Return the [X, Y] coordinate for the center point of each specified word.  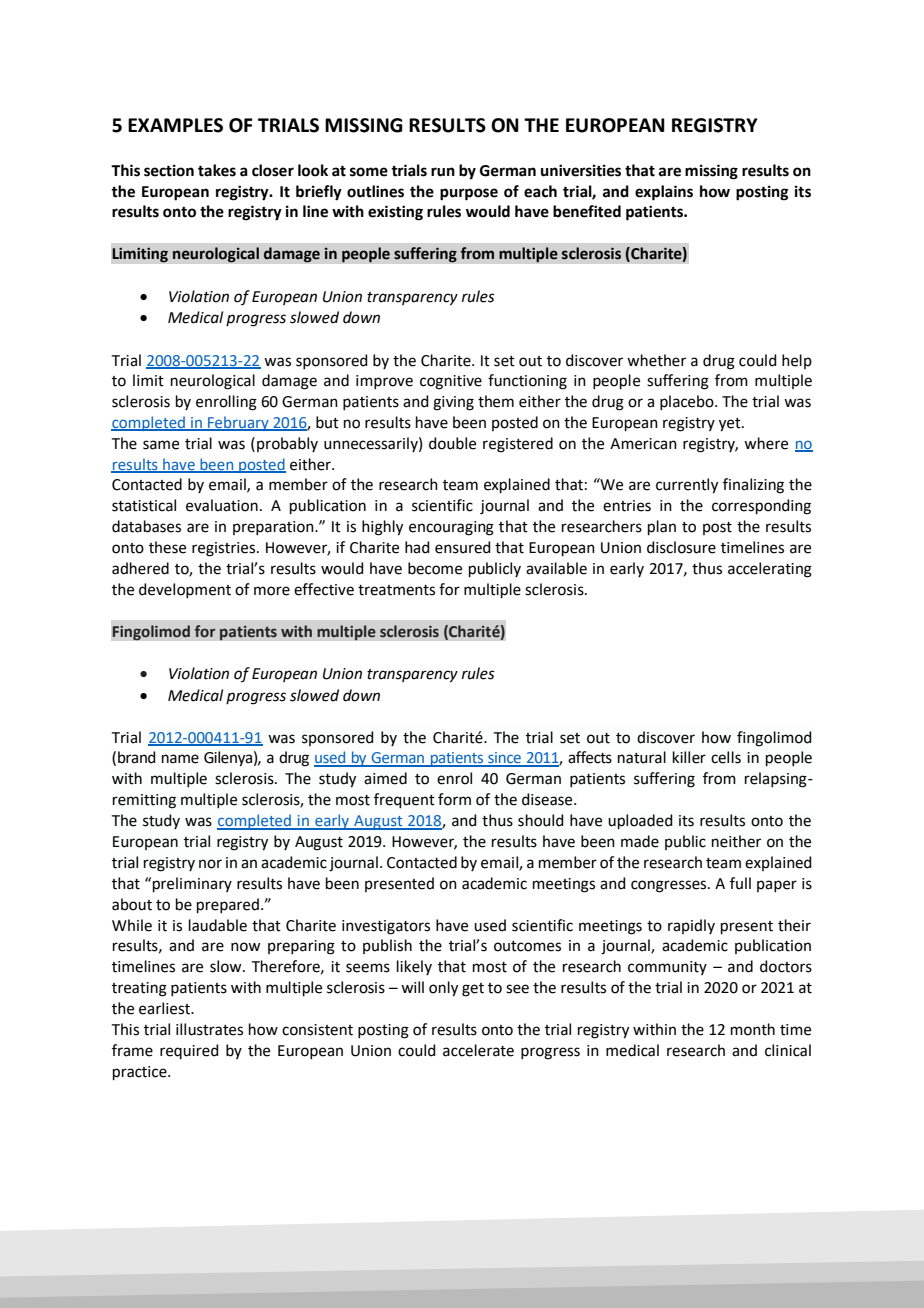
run [443, 172]
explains [664, 193]
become [435, 568]
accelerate [478, 1050]
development [185, 590]
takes [217, 170]
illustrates [209, 1029]
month [753, 1029]
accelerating [770, 570]
